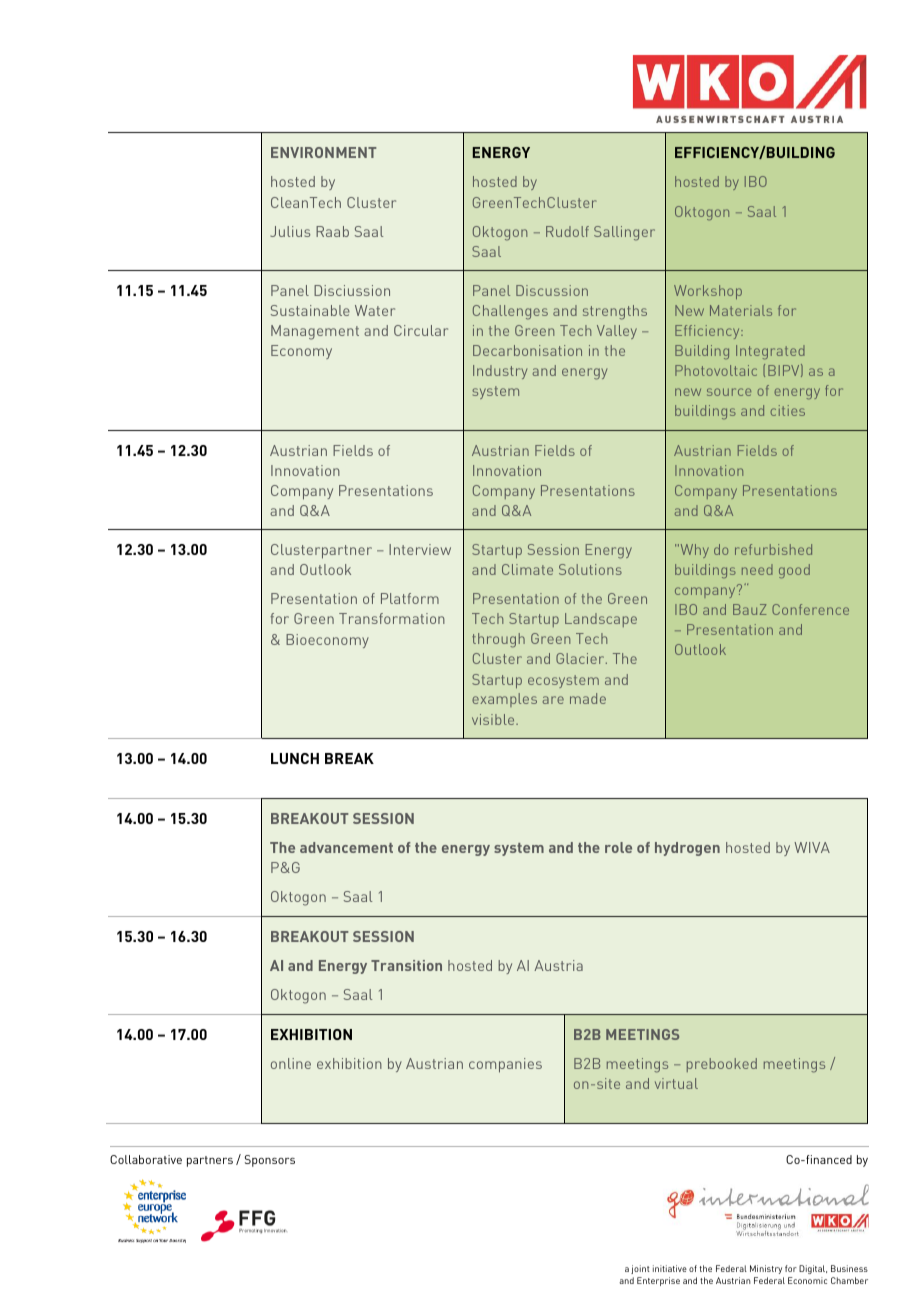 This screenshot has height=1308, width=924. Describe the element at coordinates (708, 292) in the screenshot. I see `Workshop` at that location.
